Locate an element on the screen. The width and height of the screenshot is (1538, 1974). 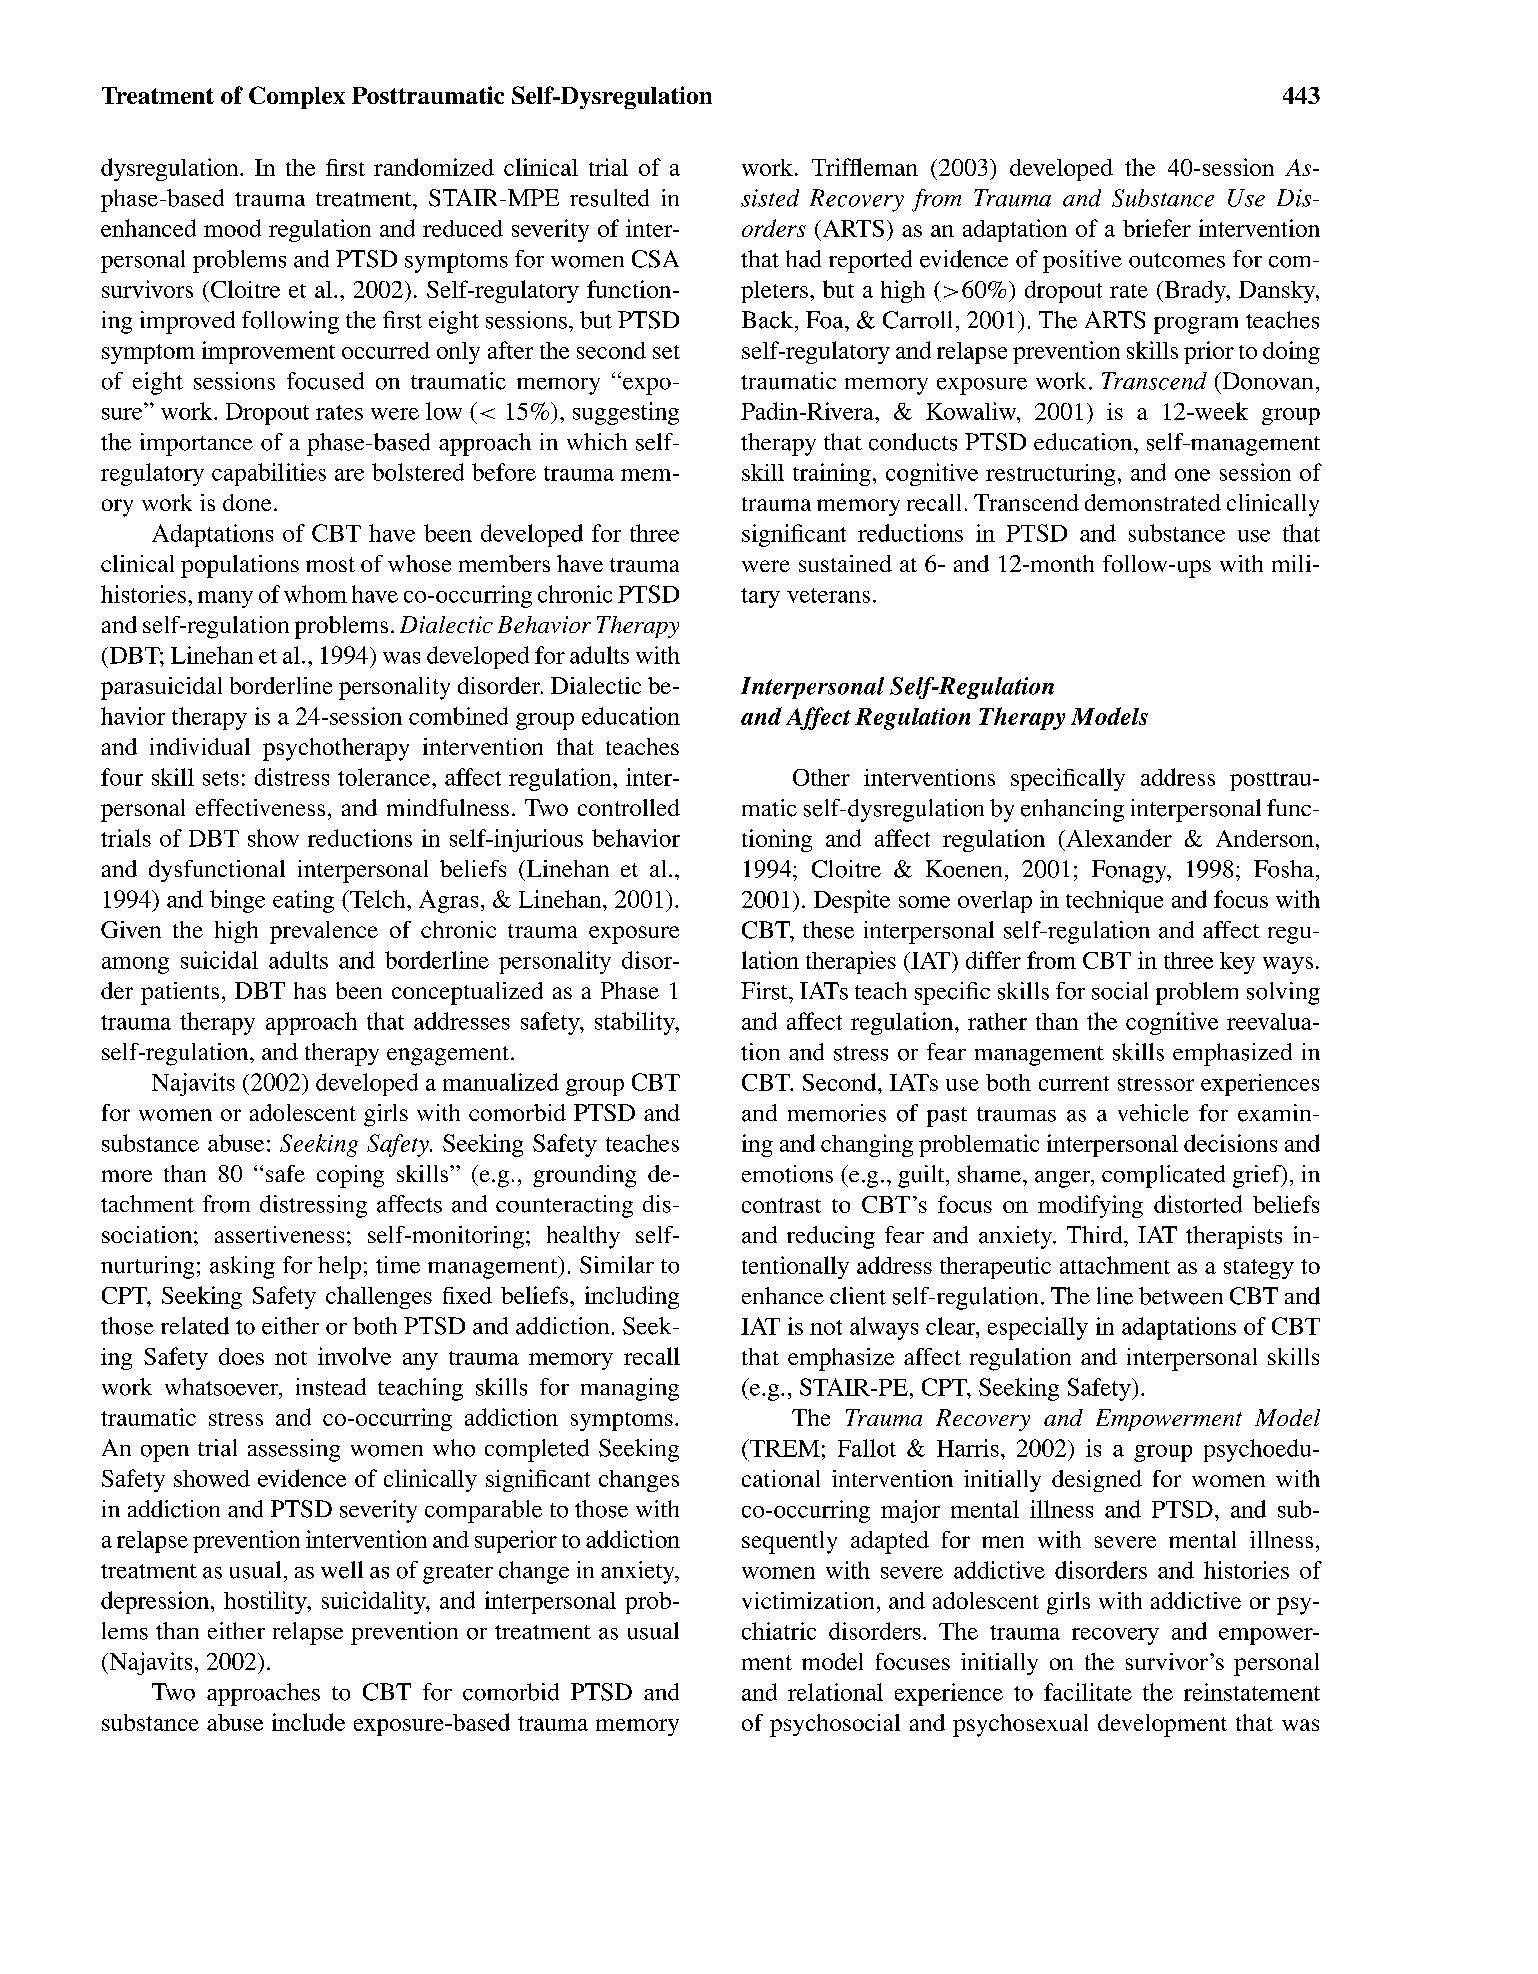
Complex is located at coordinates (297, 97).
